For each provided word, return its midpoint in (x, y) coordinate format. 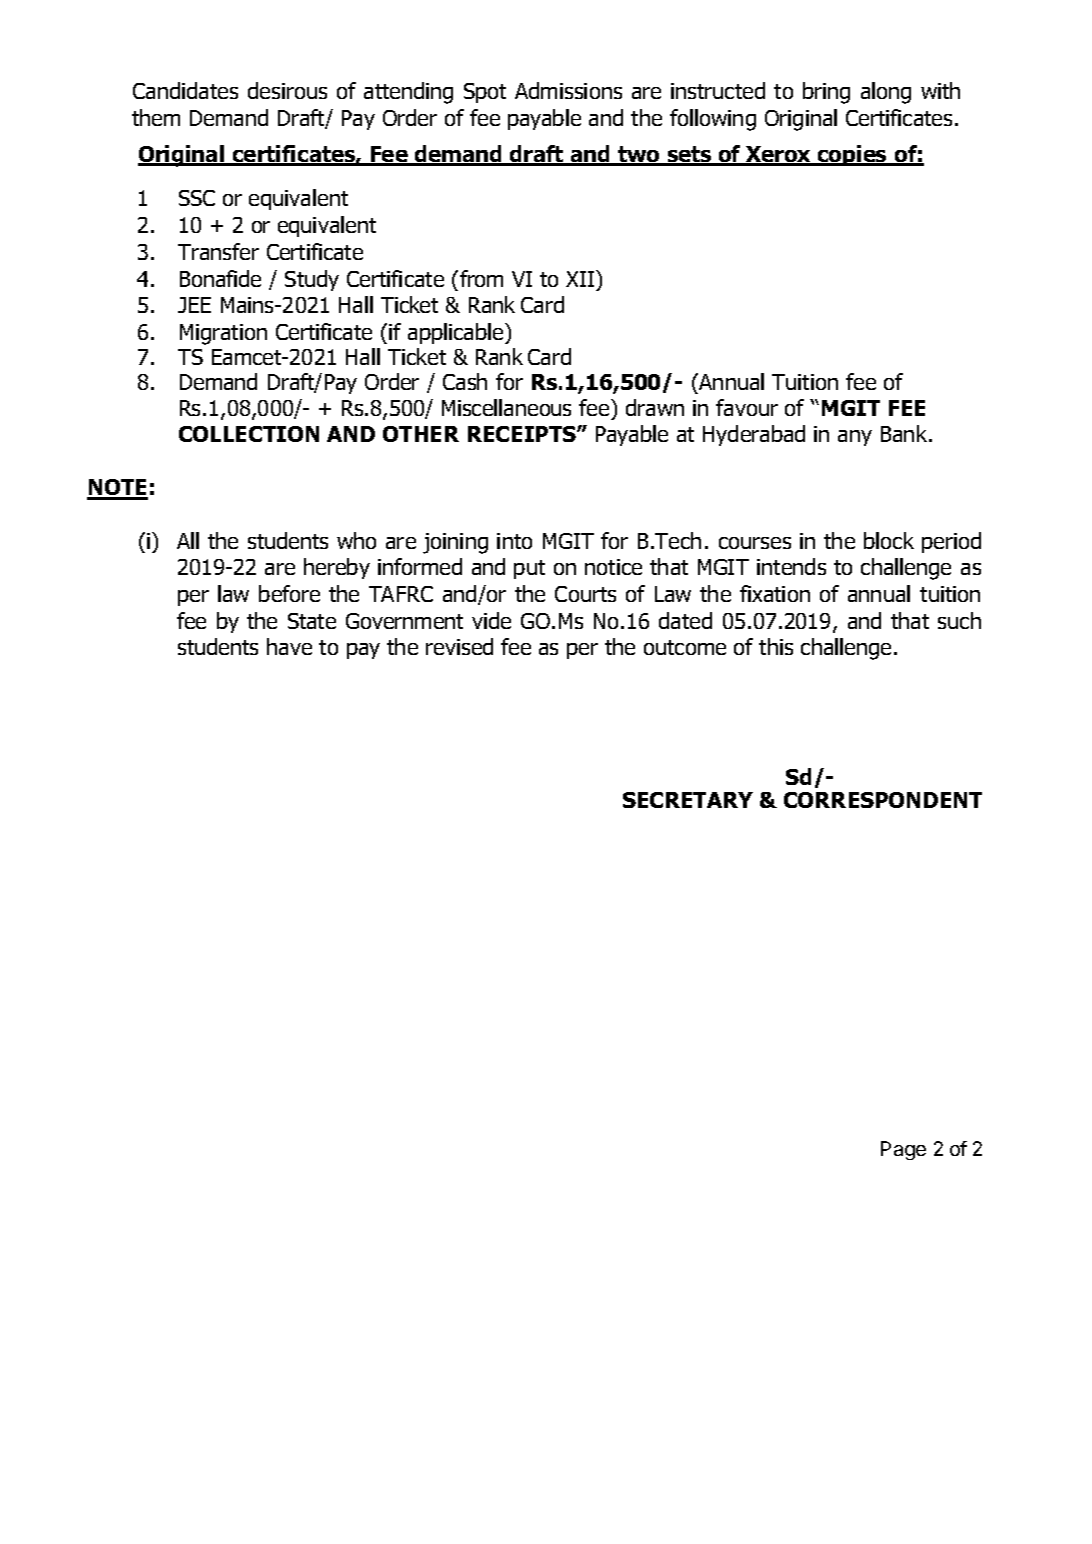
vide (491, 620)
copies (852, 155)
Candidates (185, 90)
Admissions (568, 90)
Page (903, 1150)
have (289, 646)
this (776, 646)
